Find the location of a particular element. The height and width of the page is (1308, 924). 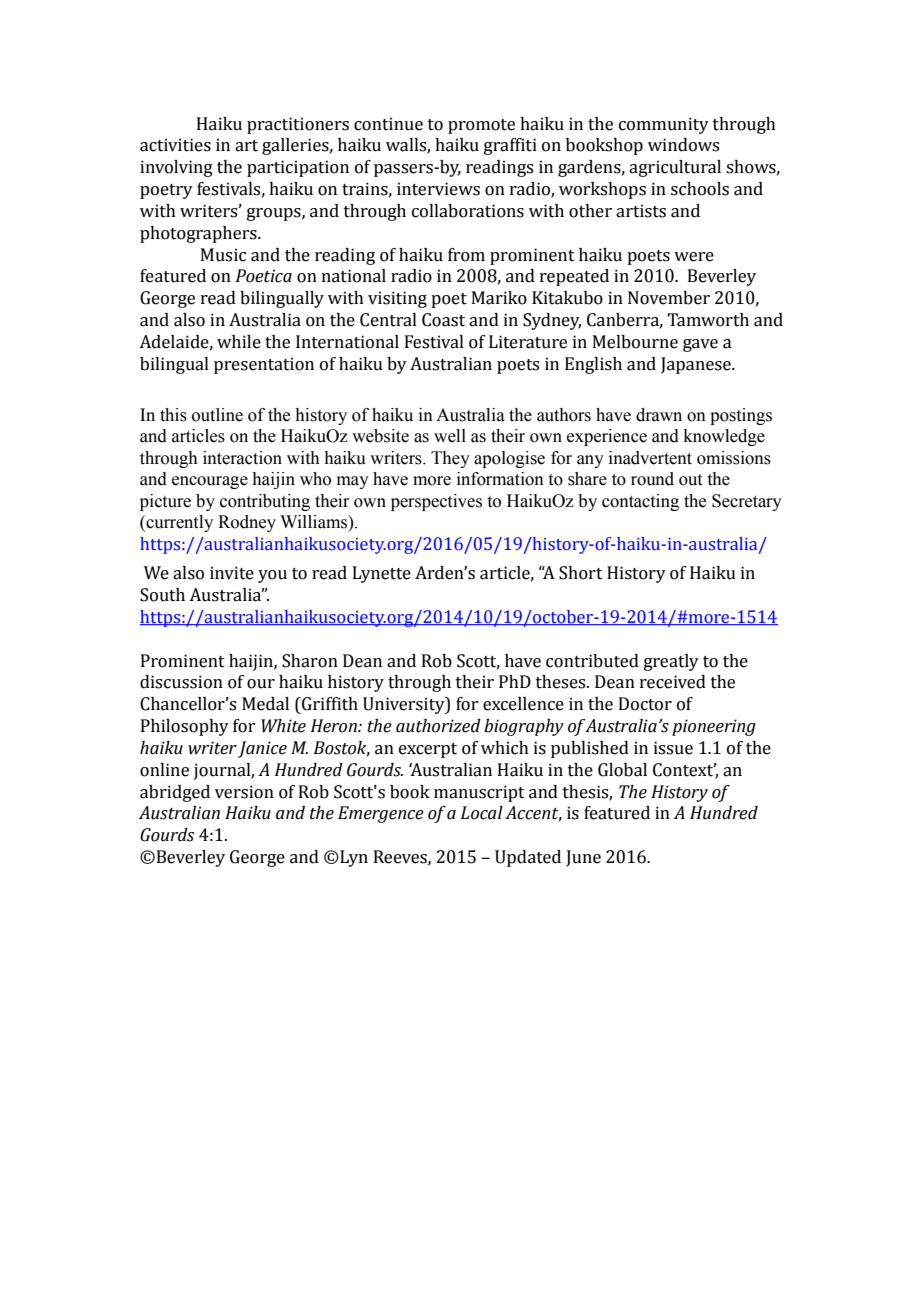

round is located at coordinates (652, 479).
